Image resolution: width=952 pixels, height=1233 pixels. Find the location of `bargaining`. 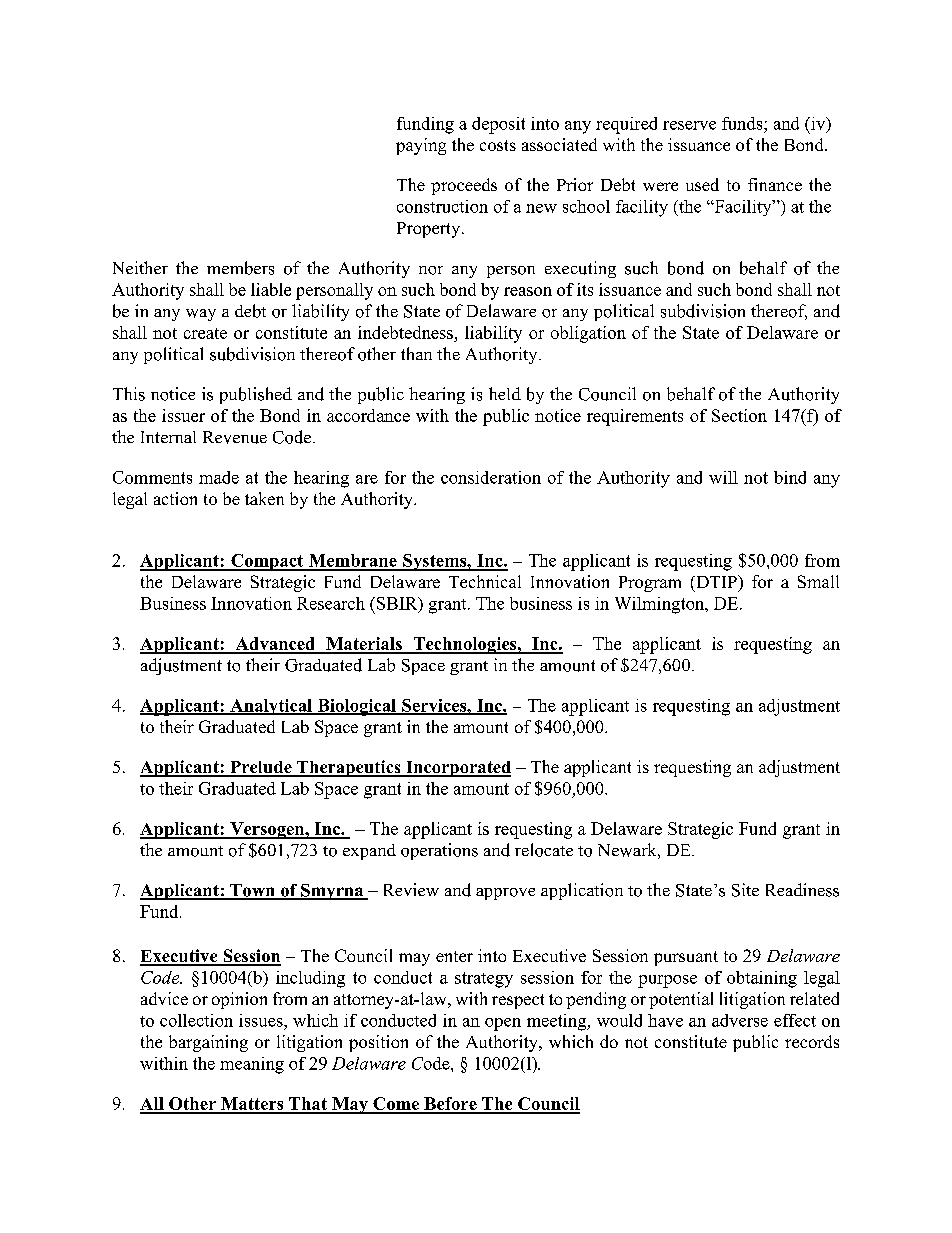

bargaining is located at coordinates (208, 1043).
